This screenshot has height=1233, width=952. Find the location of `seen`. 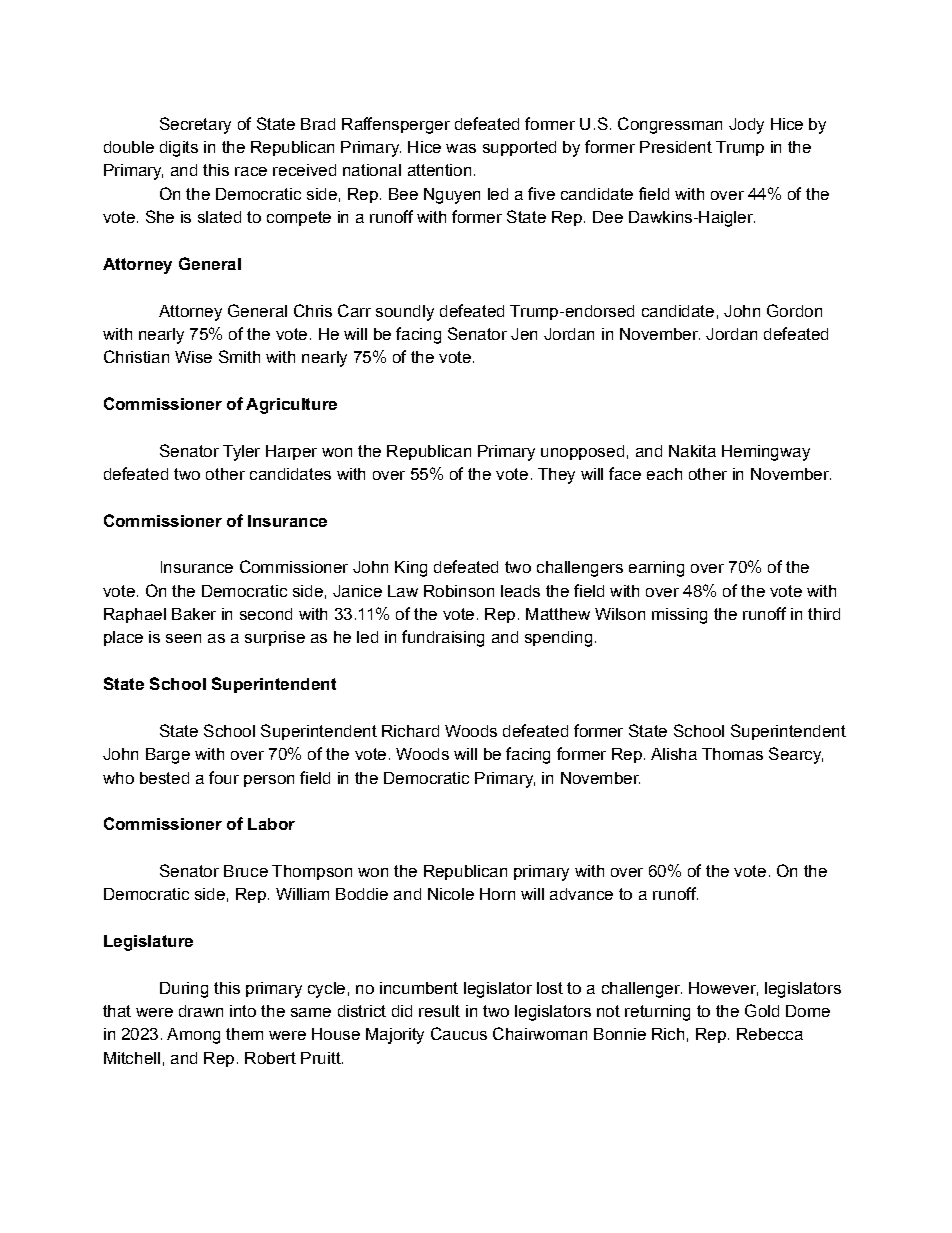

seen is located at coordinates (183, 638).
